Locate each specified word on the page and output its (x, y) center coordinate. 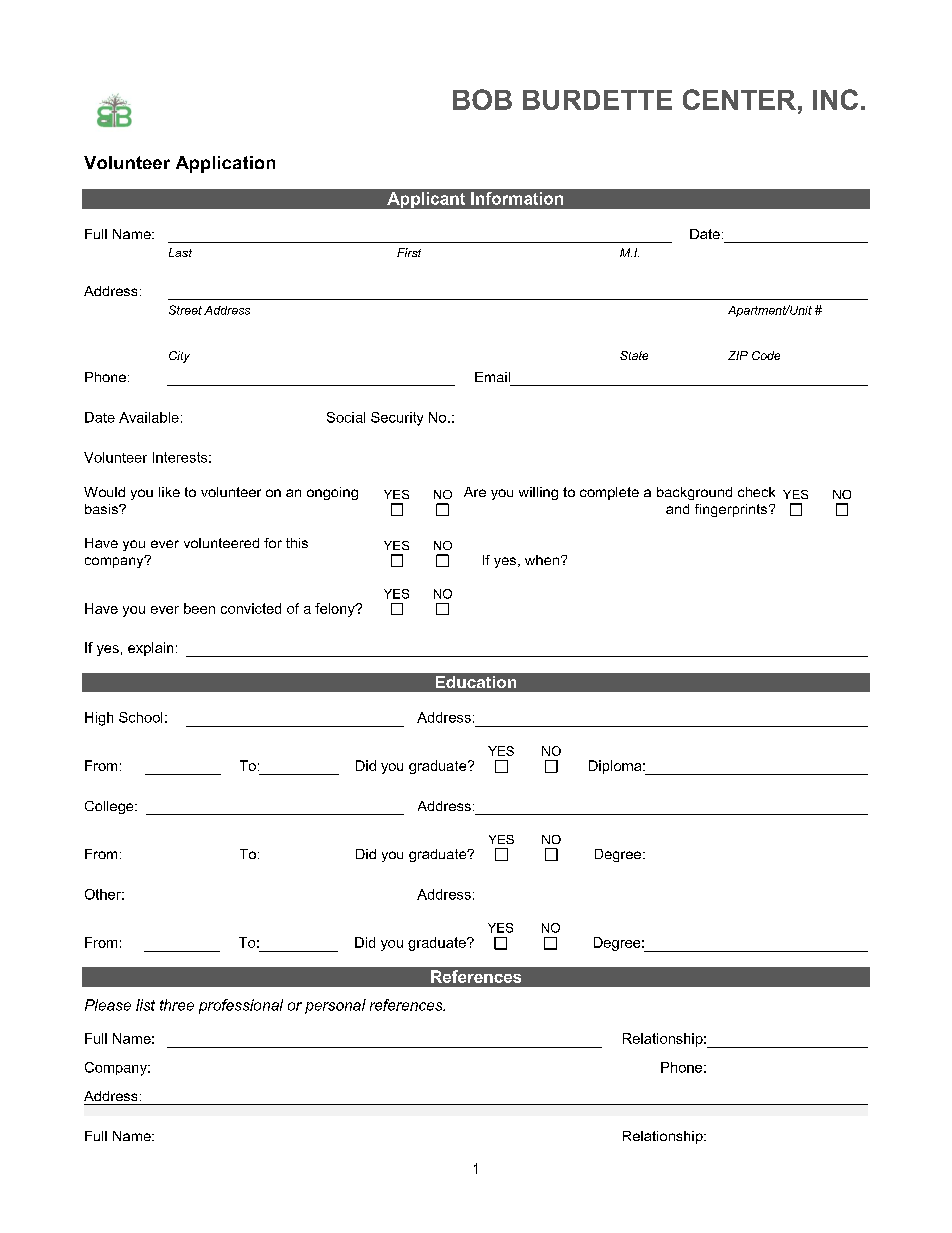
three (177, 1005)
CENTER (739, 99)
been (199, 608)
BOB (482, 99)
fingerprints (732, 510)
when (542, 560)
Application (225, 164)
